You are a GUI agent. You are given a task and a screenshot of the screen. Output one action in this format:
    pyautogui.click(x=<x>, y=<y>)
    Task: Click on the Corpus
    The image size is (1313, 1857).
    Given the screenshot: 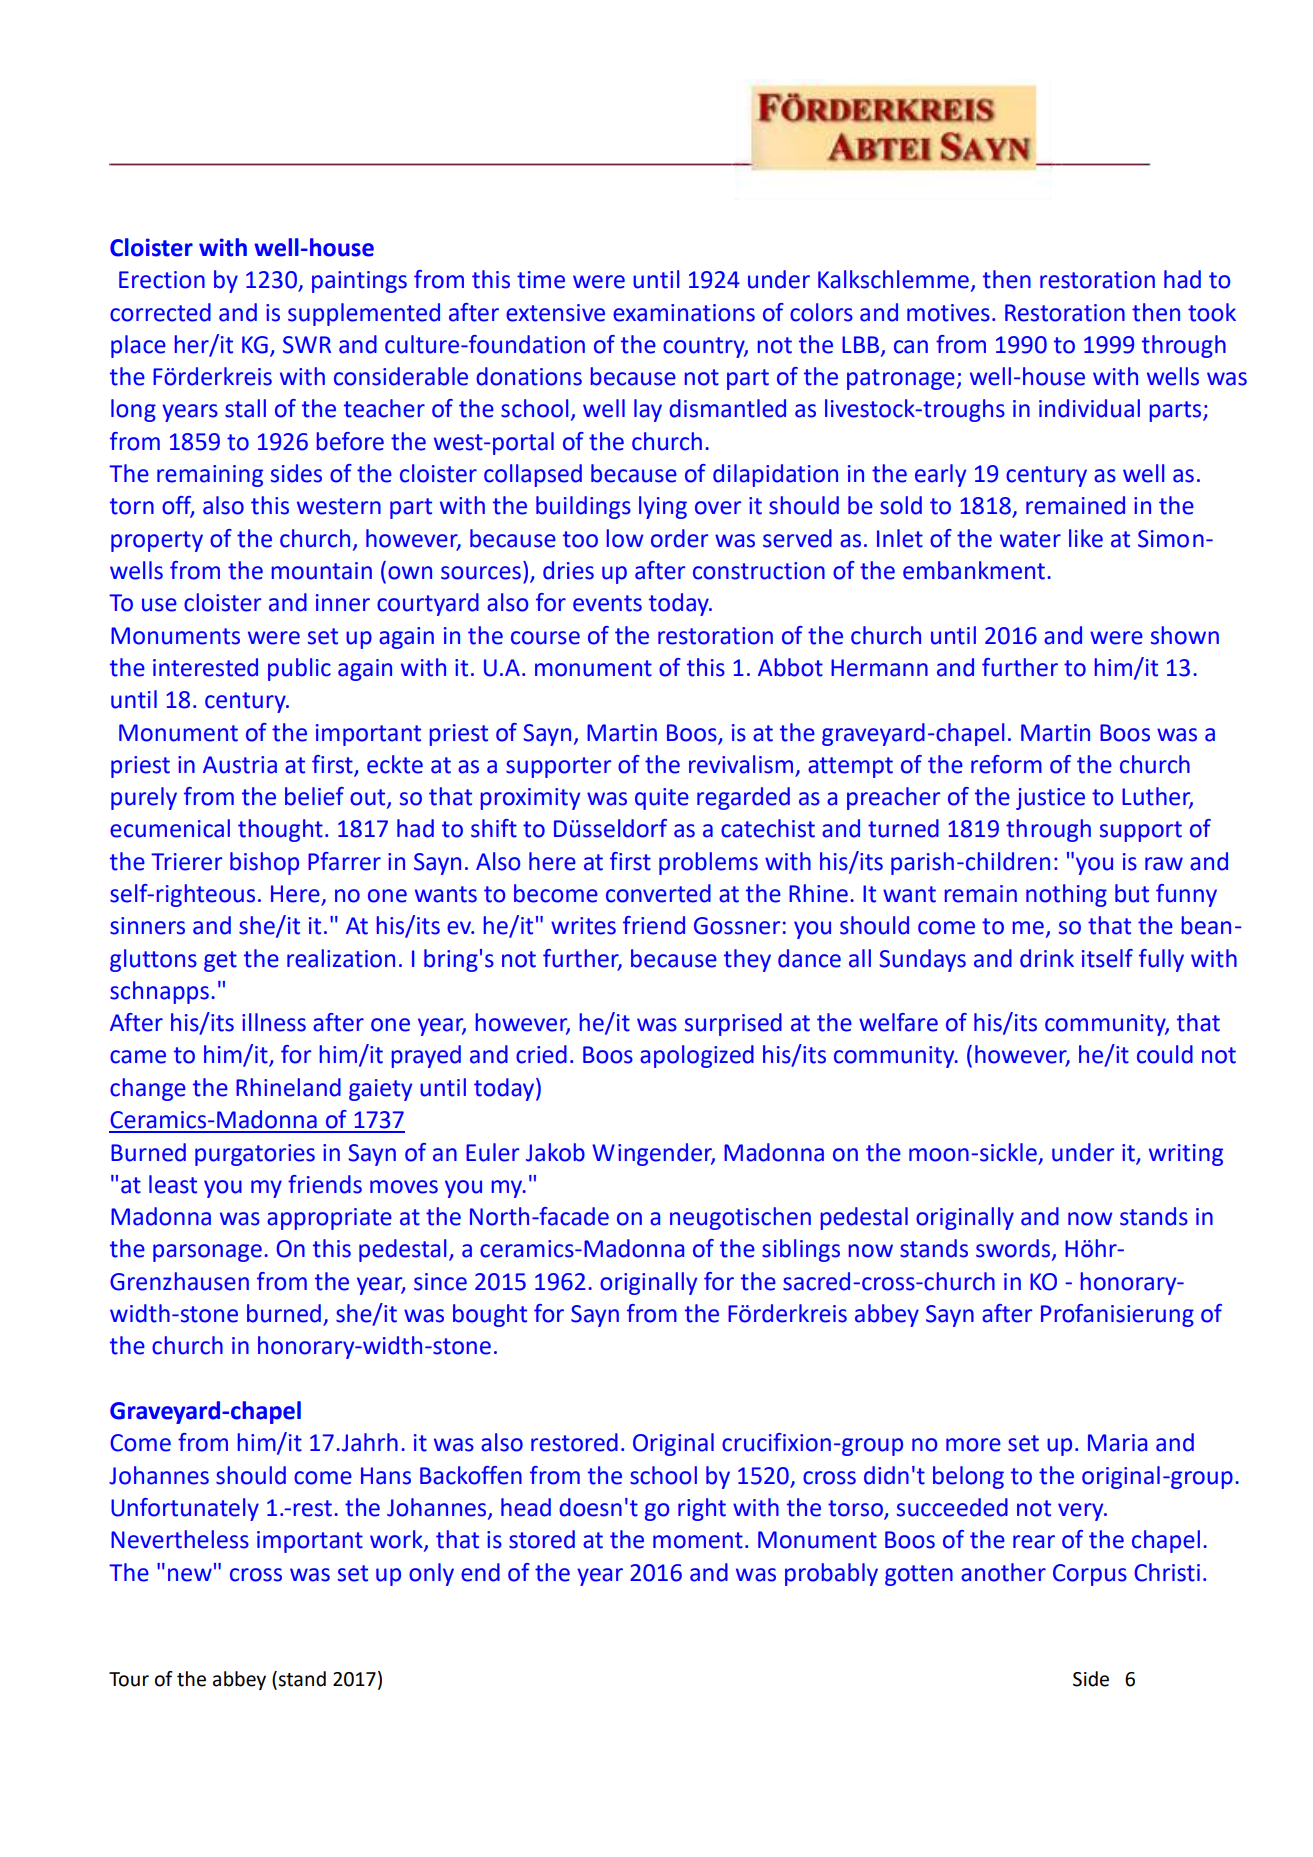 What is the action you would take?
    pyautogui.click(x=1090, y=1575)
